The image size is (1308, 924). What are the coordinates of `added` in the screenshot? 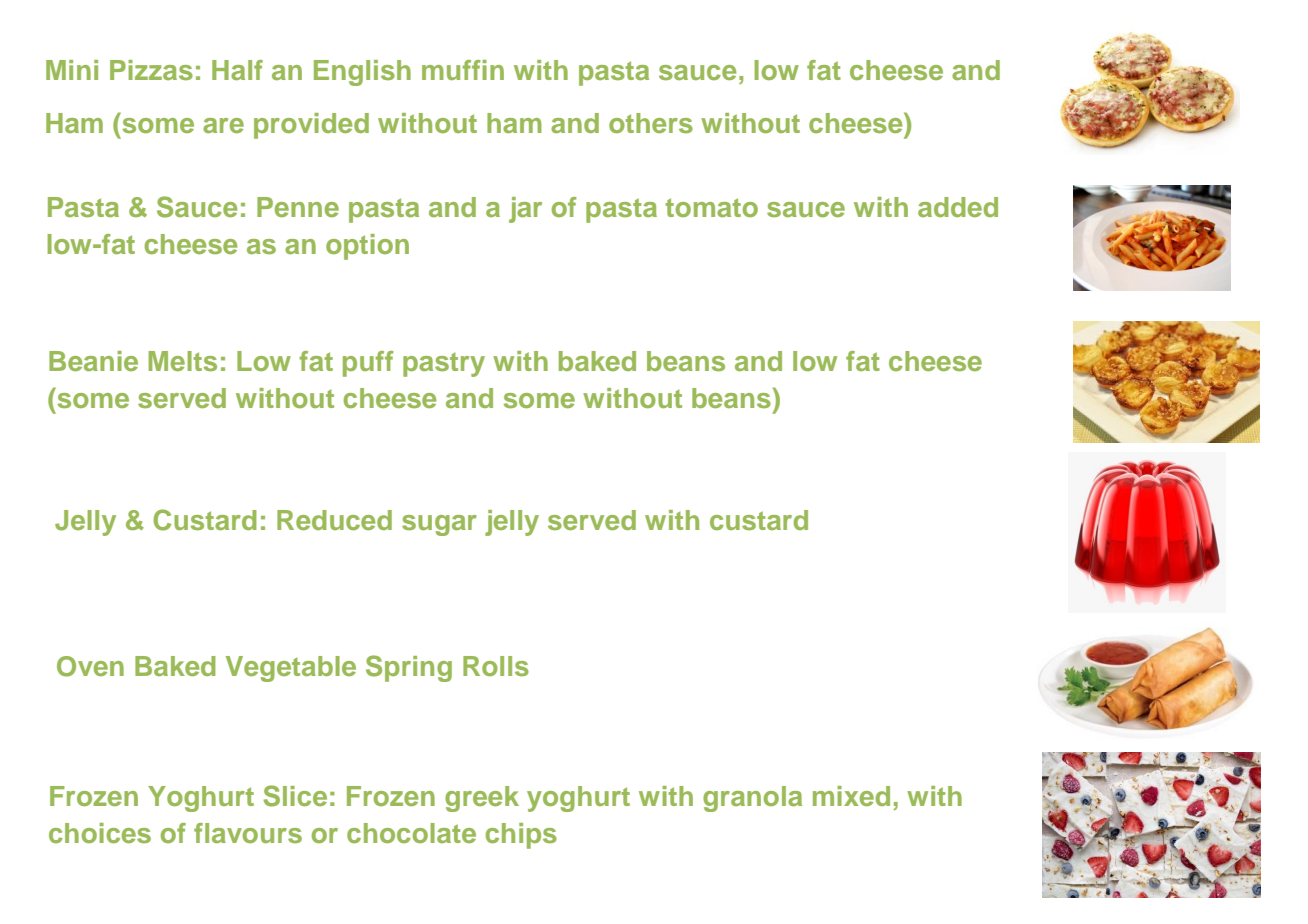 It's located at (958, 207).
